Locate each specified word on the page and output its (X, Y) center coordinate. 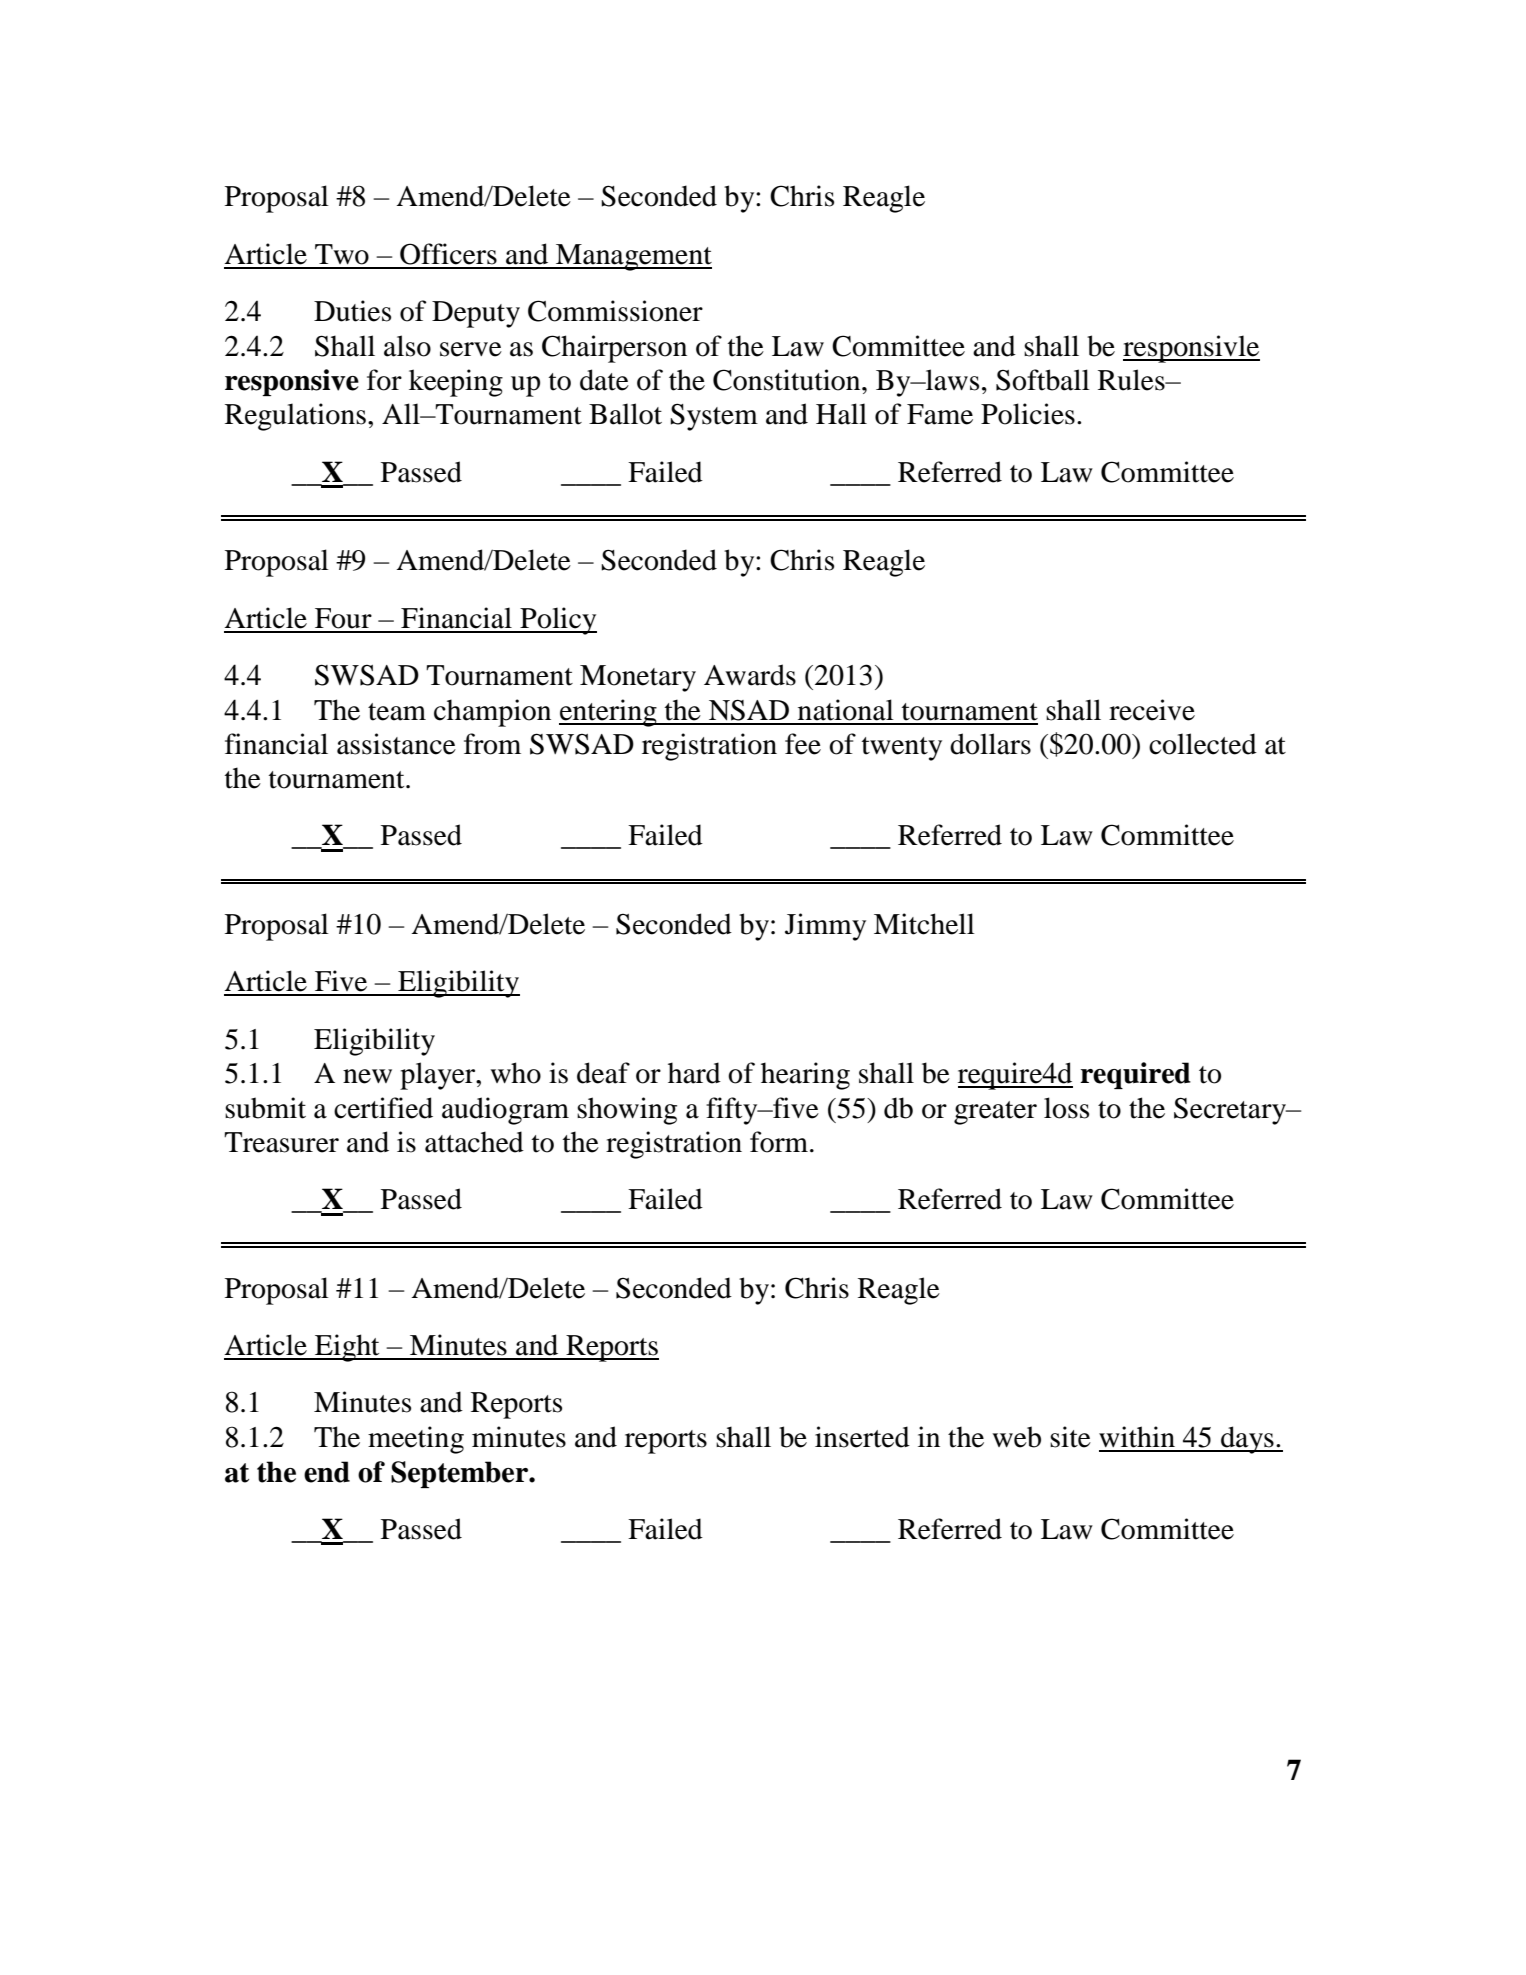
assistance (396, 744)
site (1070, 1437)
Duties (352, 311)
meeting (416, 1440)
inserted (862, 1437)
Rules (1132, 380)
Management (633, 257)
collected (1203, 744)
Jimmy (825, 927)
